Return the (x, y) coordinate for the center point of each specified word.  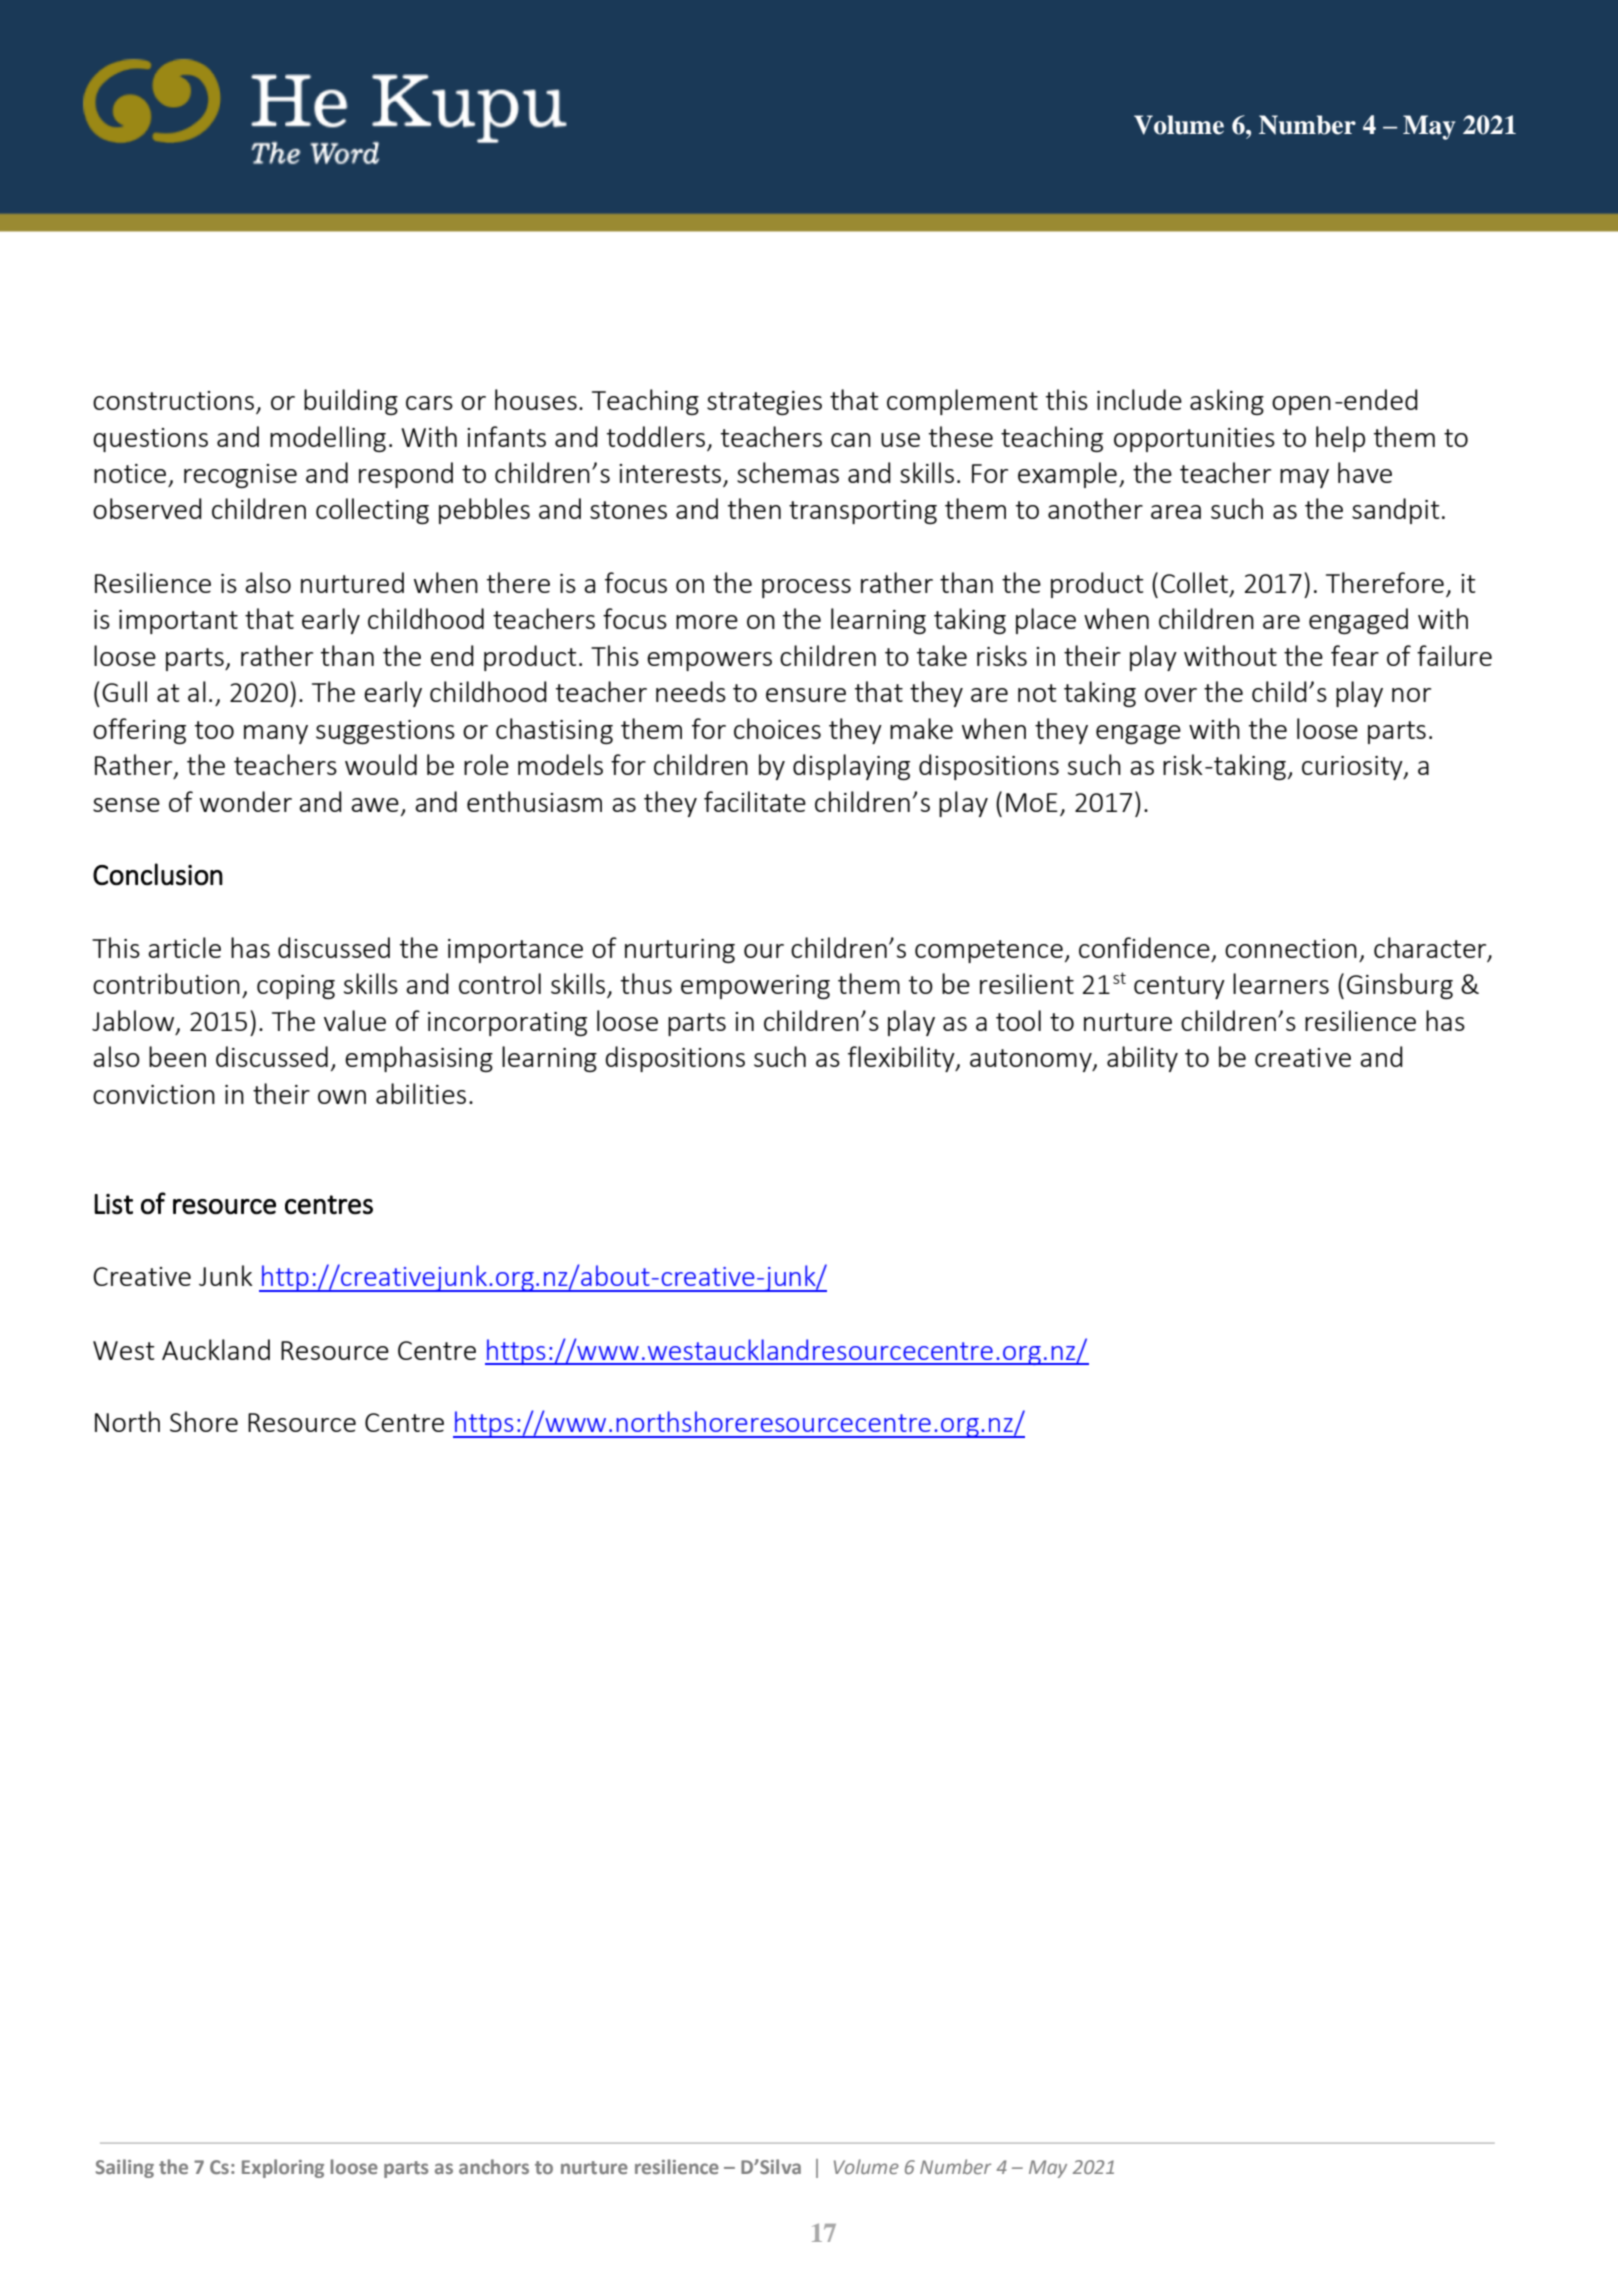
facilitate (755, 801)
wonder (246, 801)
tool (1018, 1020)
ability (1142, 1059)
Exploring (283, 2168)
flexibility (902, 1059)
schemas (788, 472)
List (113, 1204)
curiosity (1353, 768)
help (1340, 439)
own (342, 1097)
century (1179, 987)
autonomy (1032, 1060)
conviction (154, 1094)
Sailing (125, 2168)
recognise (240, 476)
